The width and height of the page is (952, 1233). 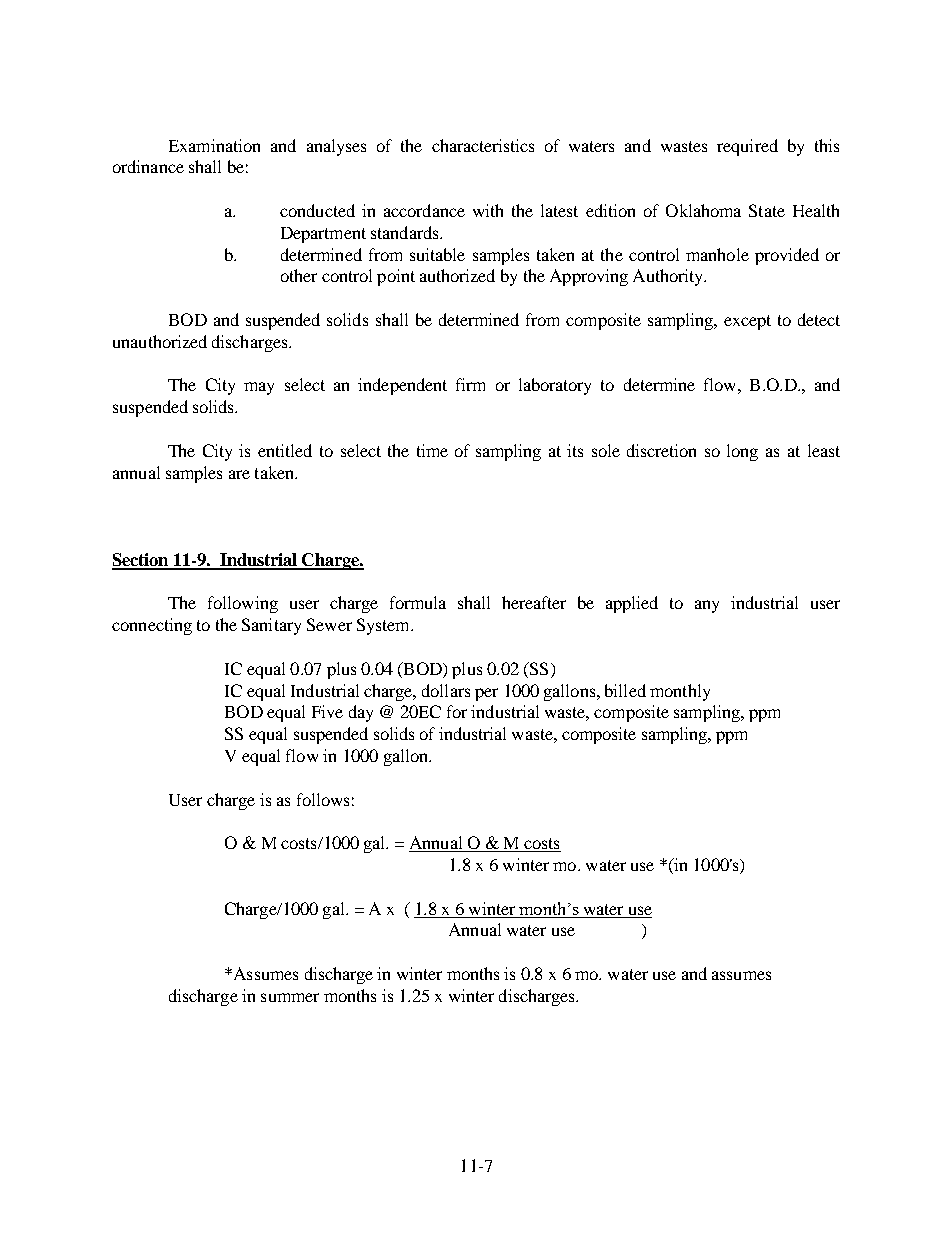 I want to click on hereafter, so click(x=534, y=602).
